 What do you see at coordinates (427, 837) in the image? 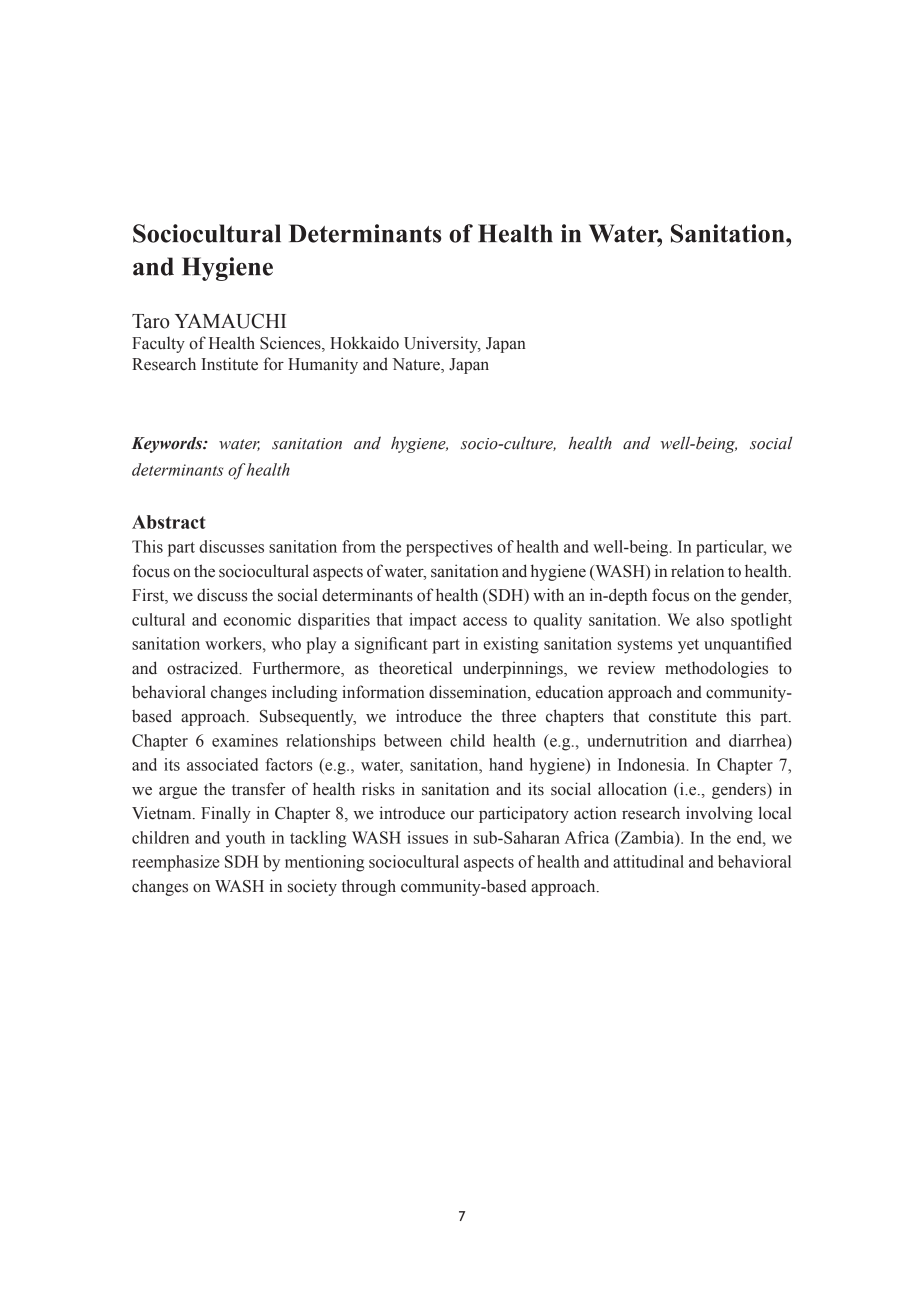
I see `issues` at bounding box center [427, 837].
